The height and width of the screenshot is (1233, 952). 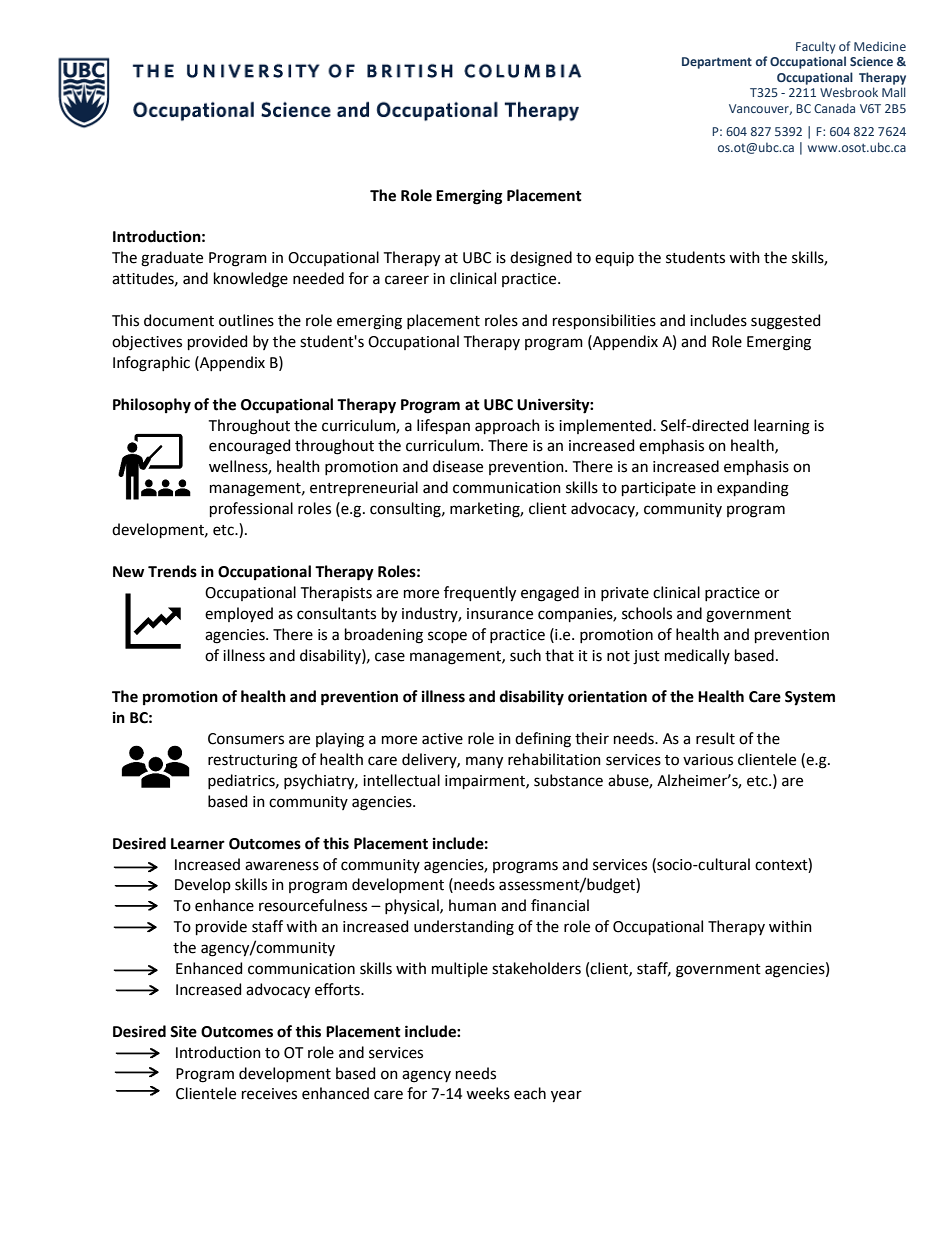 I want to click on Learner, so click(x=198, y=844).
